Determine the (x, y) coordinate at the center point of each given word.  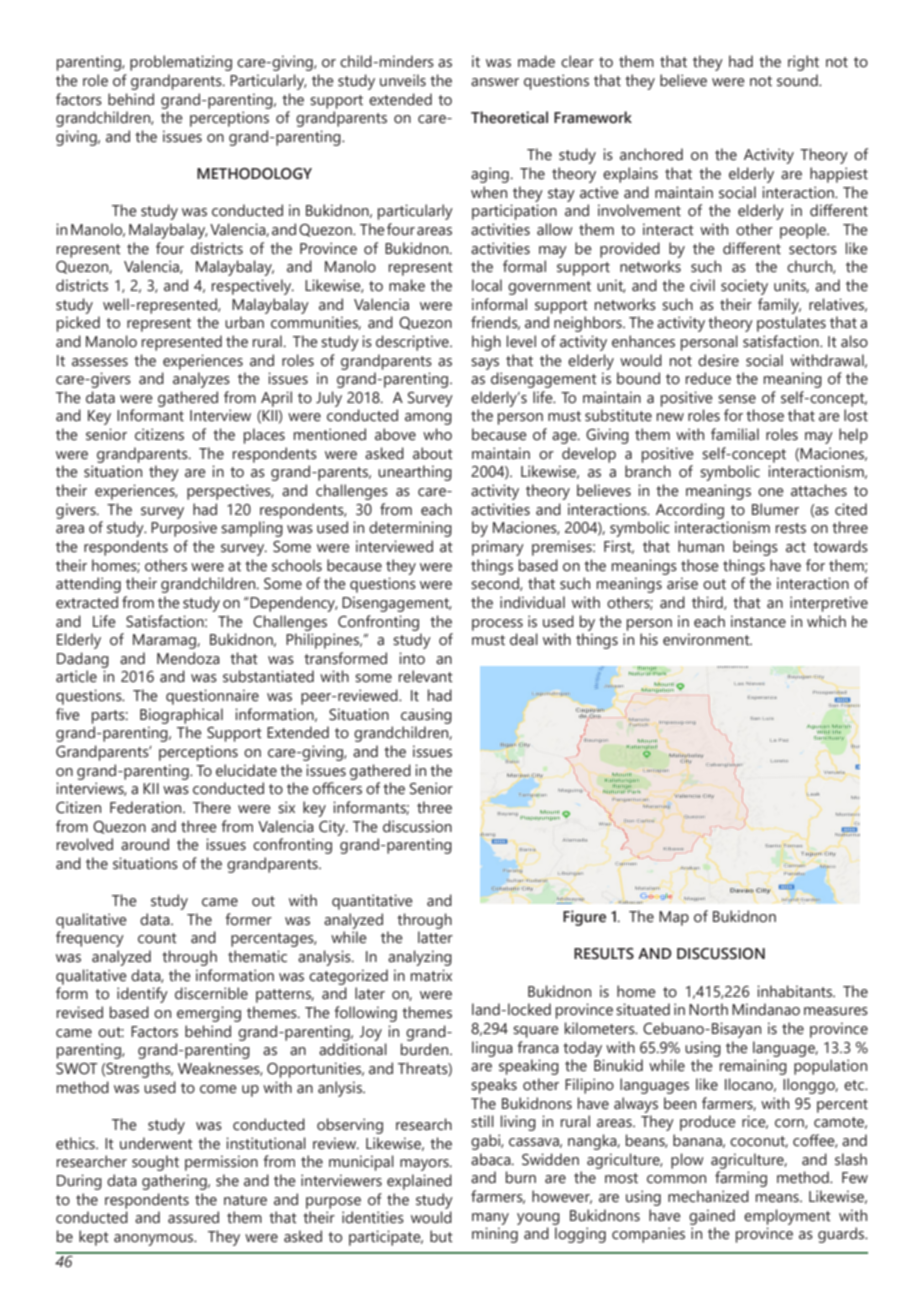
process (497, 625)
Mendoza (188, 658)
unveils (403, 80)
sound (798, 80)
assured (193, 1217)
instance (758, 621)
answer (495, 82)
